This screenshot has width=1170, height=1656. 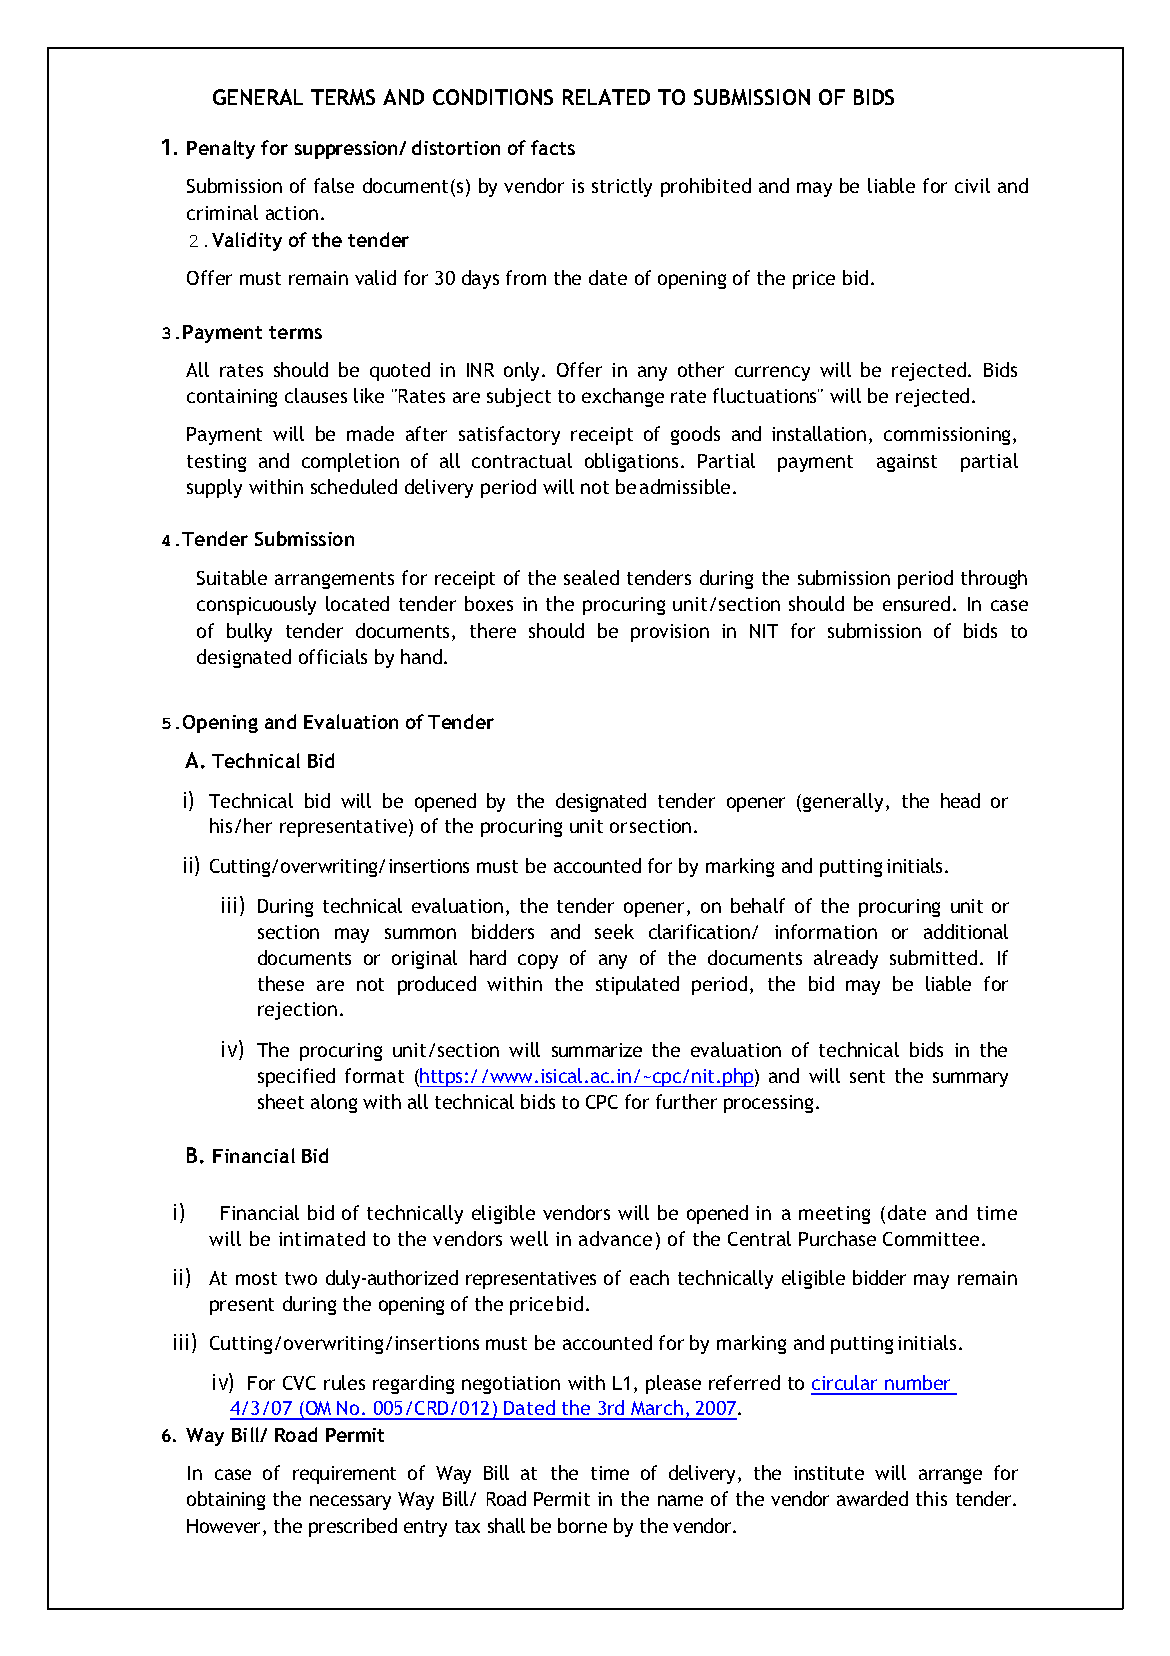 I want to click on along, so click(x=334, y=1103).
